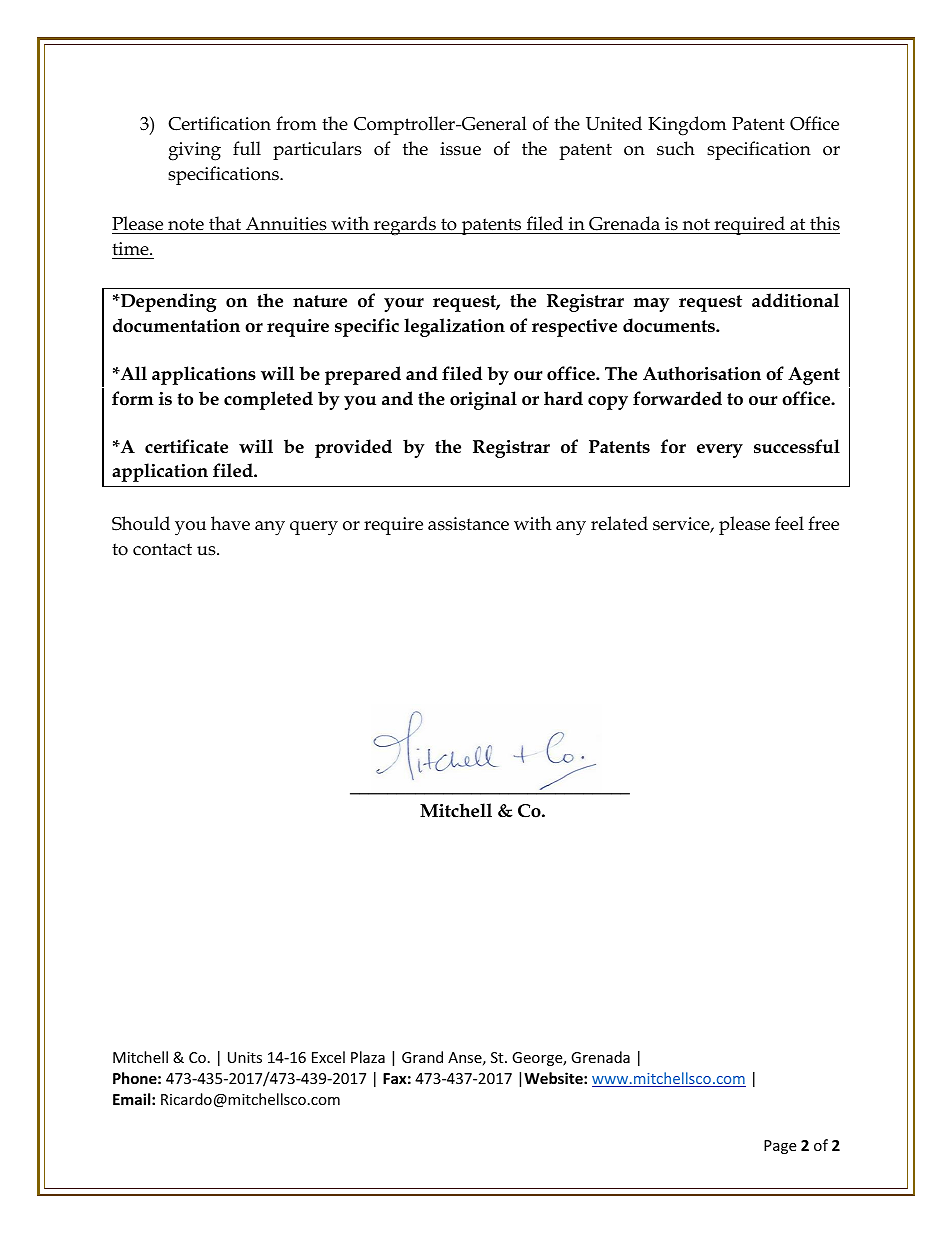  I want to click on issue, so click(460, 149).
